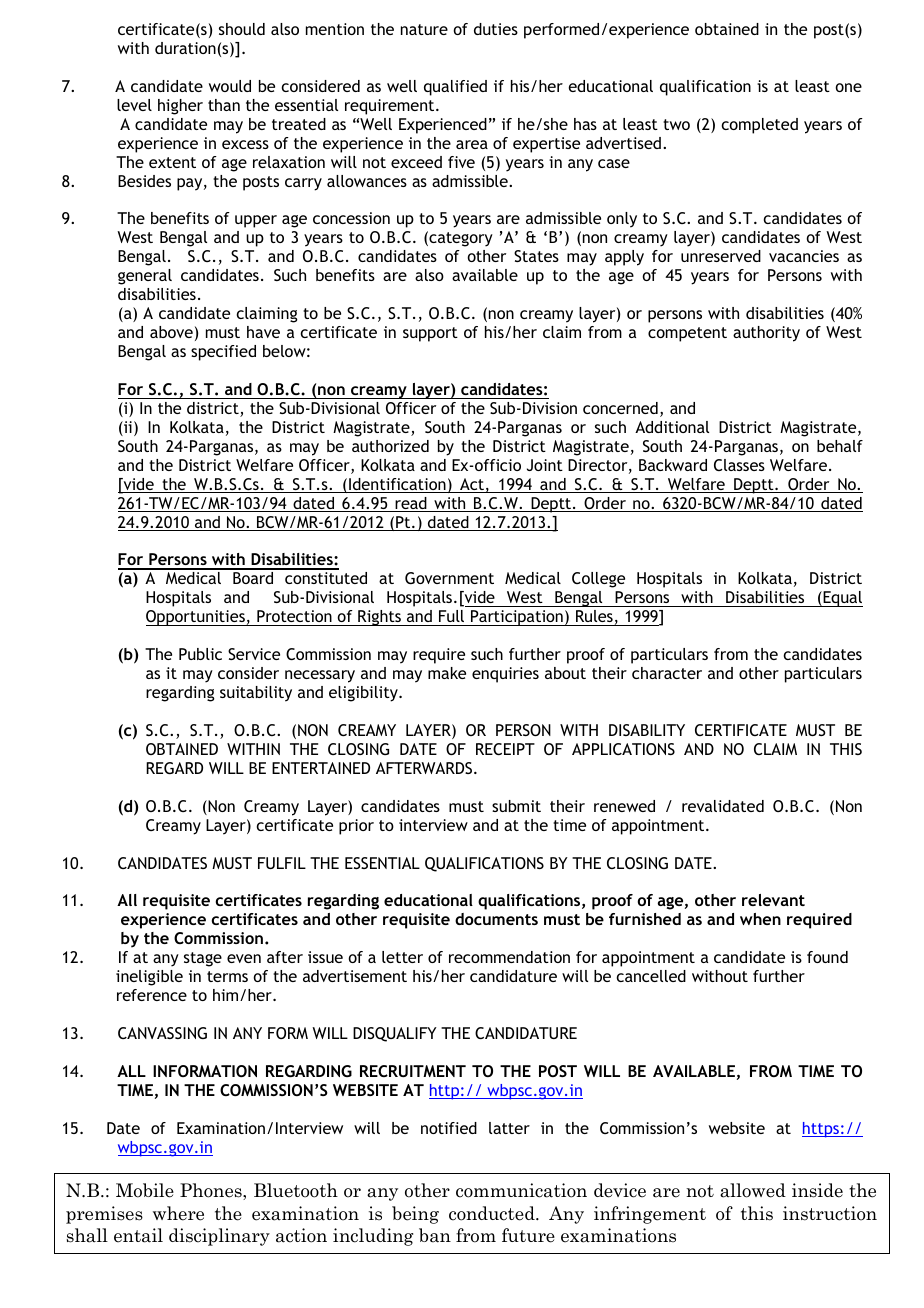 This screenshot has width=924, height=1308. Describe the element at coordinates (180, 107) in the screenshot. I see `higher` at that location.
